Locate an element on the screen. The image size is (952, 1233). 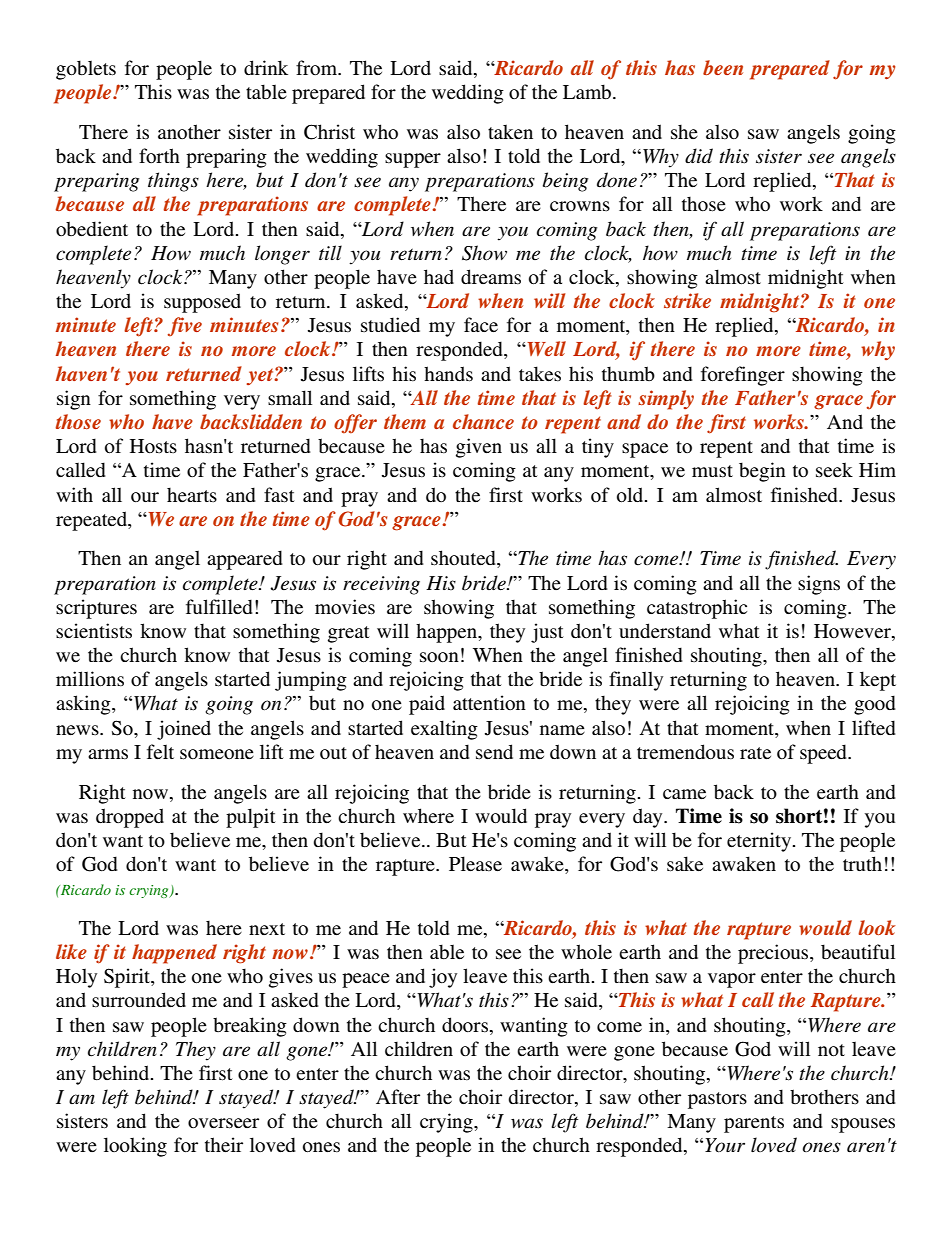
been is located at coordinates (723, 67).
